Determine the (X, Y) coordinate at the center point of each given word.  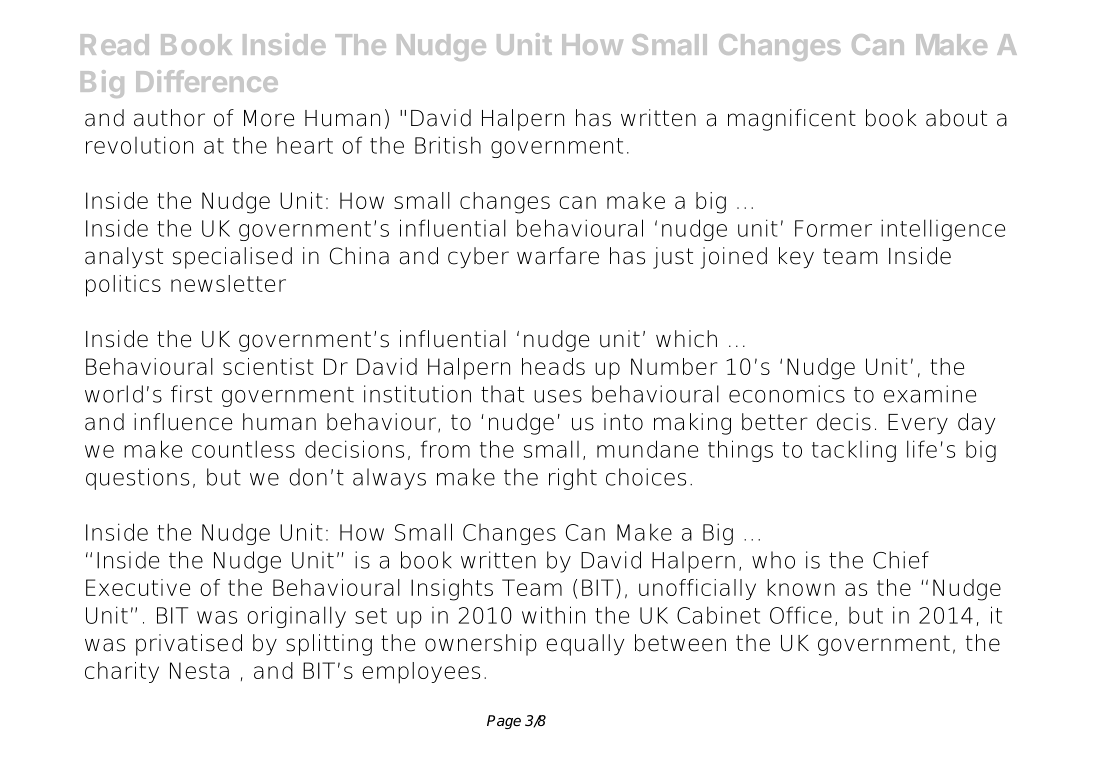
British (448, 145)
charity (122, 672)
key (796, 257)
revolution (139, 145)
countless (243, 449)
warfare (558, 256)
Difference (207, 81)
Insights (452, 590)
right (573, 479)
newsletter (228, 283)
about (956, 118)
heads (553, 366)
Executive (138, 587)
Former (833, 228)
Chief (901, 560)
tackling (854, 451)
